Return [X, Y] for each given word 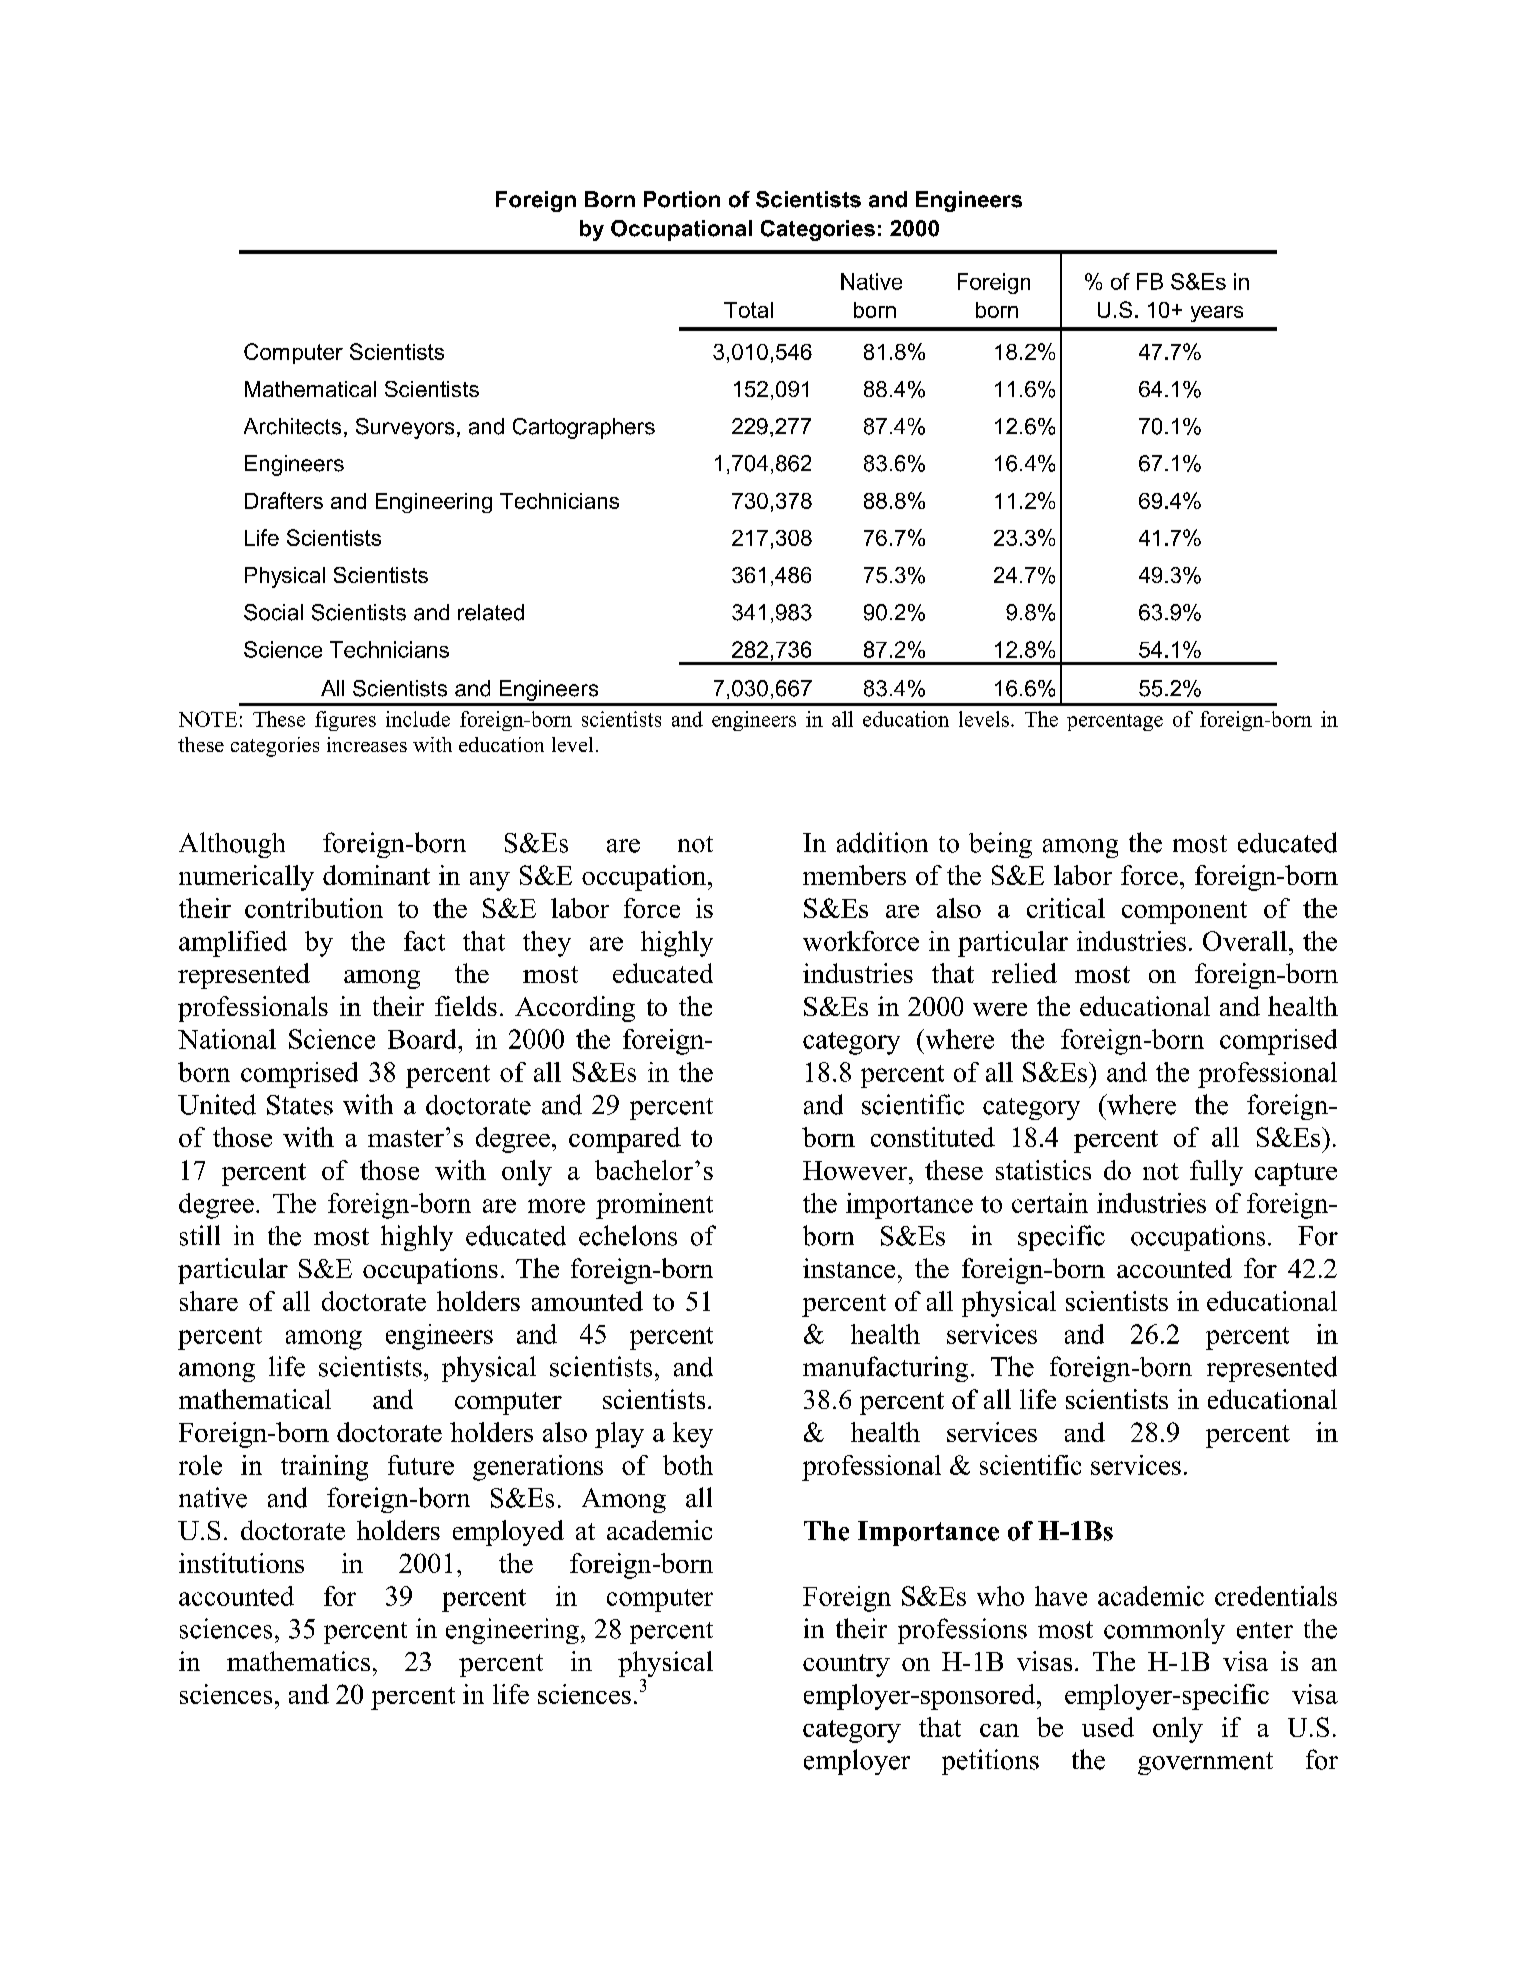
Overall [1245, 941]
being [1000, 845]
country [846, 1665]
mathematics [298, 1661]
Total [748, 310]
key [693, 1435]
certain [1050, 1203]
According [575, 1009]
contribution [314, 908]
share [209, 1301]
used [1108, 1727]
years [1217, 314]
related [491, 612]
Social [273, 612]
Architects [292, 426]
